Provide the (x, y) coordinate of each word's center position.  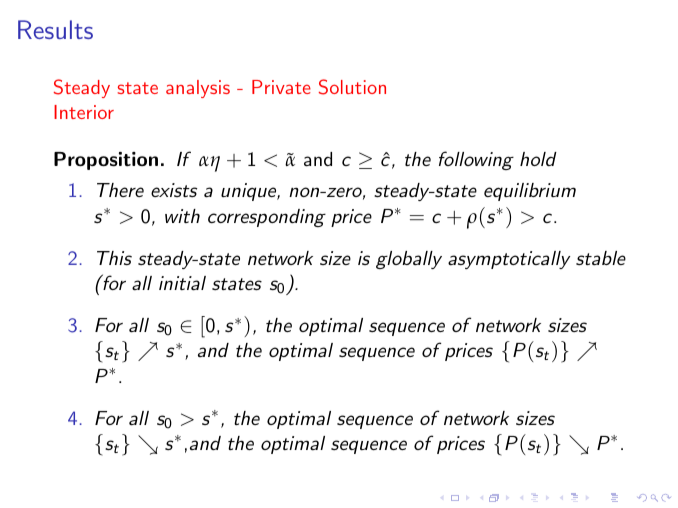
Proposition (106, 161)
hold (538, 159)
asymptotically (509, 260)
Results (55, 29)
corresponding (267, 218)
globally (409, 260)
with (182, 216)
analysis (198, 89)
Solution (352, 87)
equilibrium (530, 192)
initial (182, 283)
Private (281, 87)
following (476, 160)
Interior (84, 112)
